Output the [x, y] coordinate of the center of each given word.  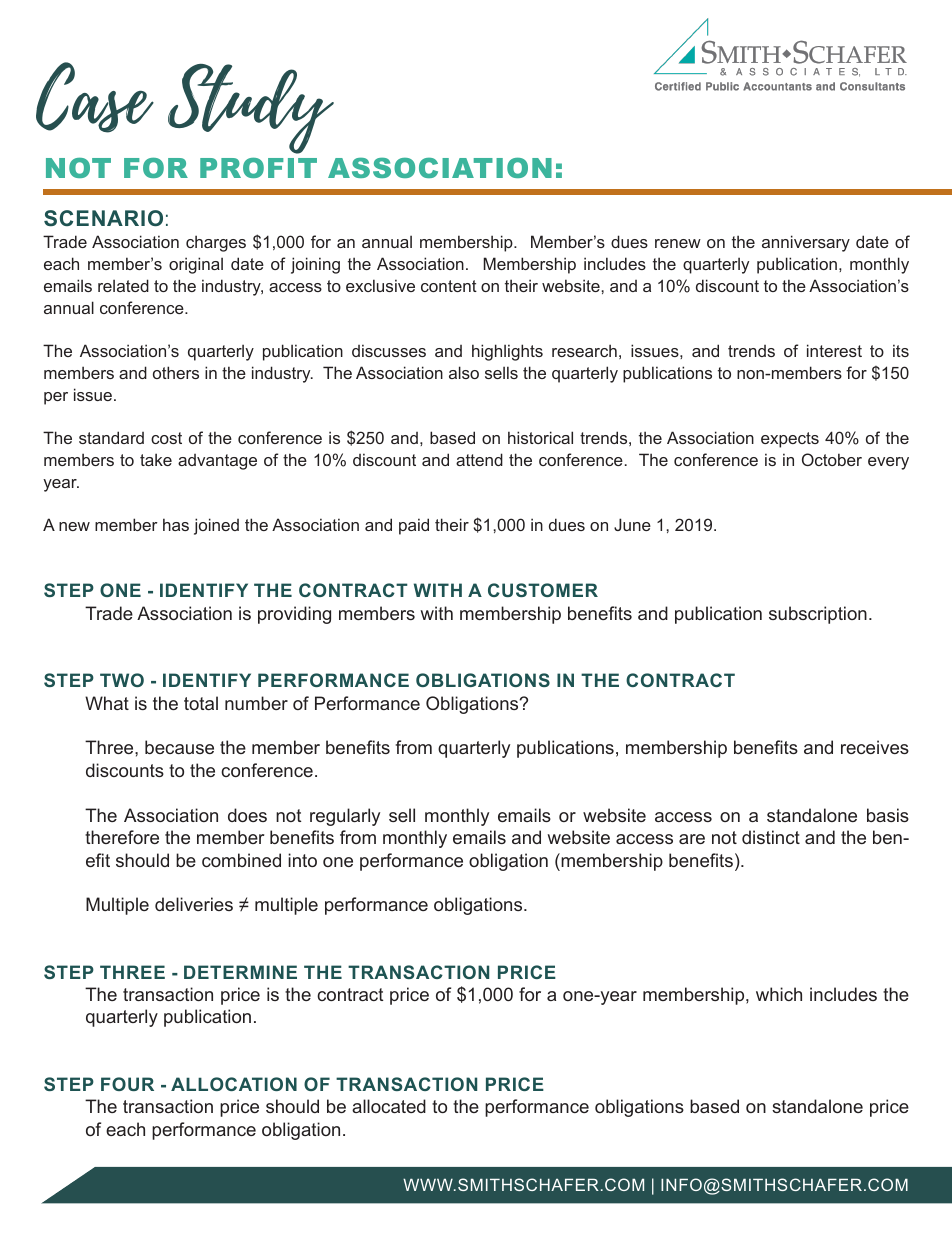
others [176, 372]
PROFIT [258, 168]
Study [251, 109]
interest [834, 350]
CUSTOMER [543, 590]
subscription [818, 615]
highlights [507, 352]
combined [241, 860]
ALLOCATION [234, 1084]
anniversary [806, 243]
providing [294, 615]
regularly [345, 817]
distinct [771, 837]
